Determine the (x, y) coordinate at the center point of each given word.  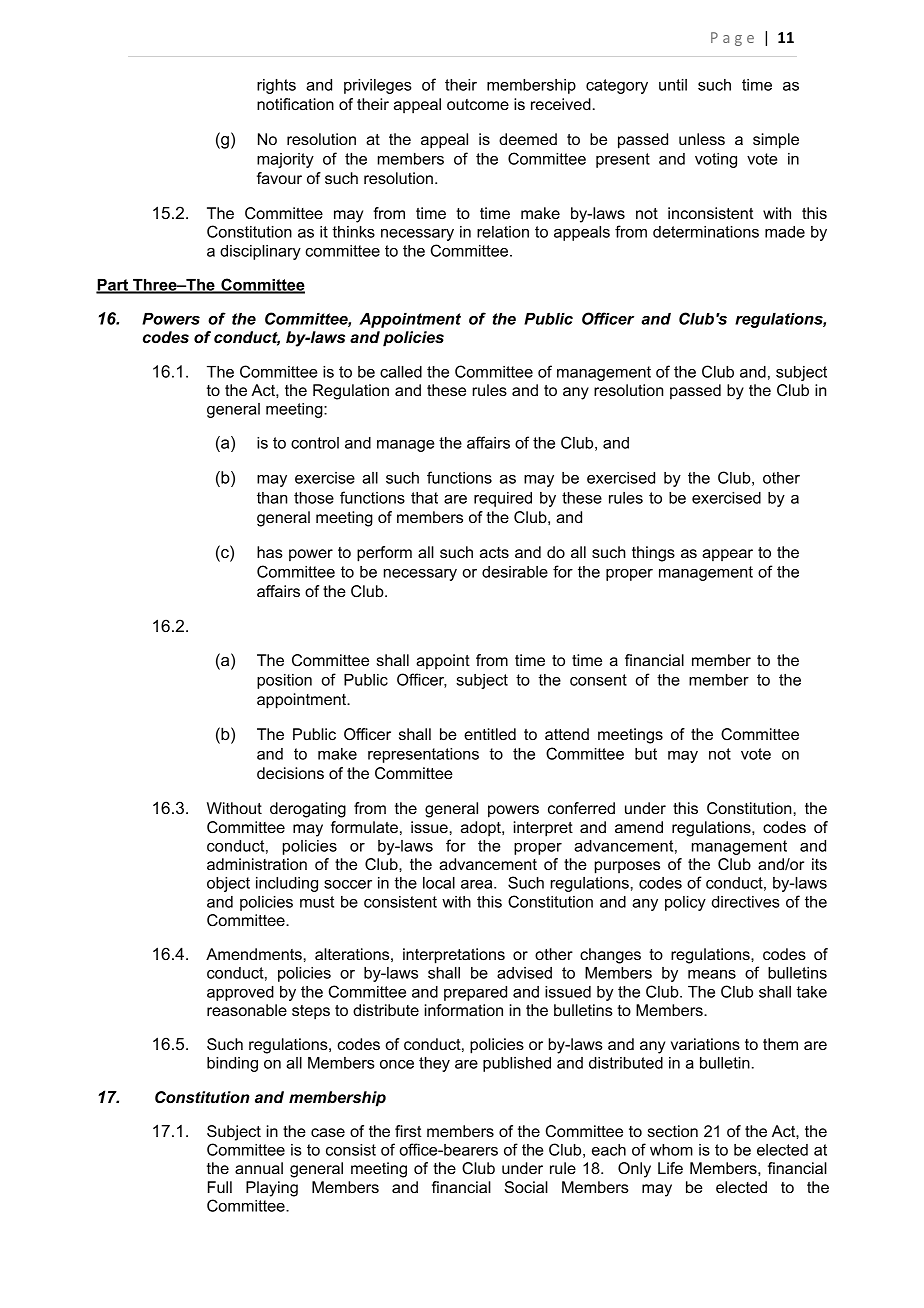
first (408, 1131)
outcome (478, 104)
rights (276, 86)
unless (702, 139)
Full (220, 1187)
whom (671, 1150)
